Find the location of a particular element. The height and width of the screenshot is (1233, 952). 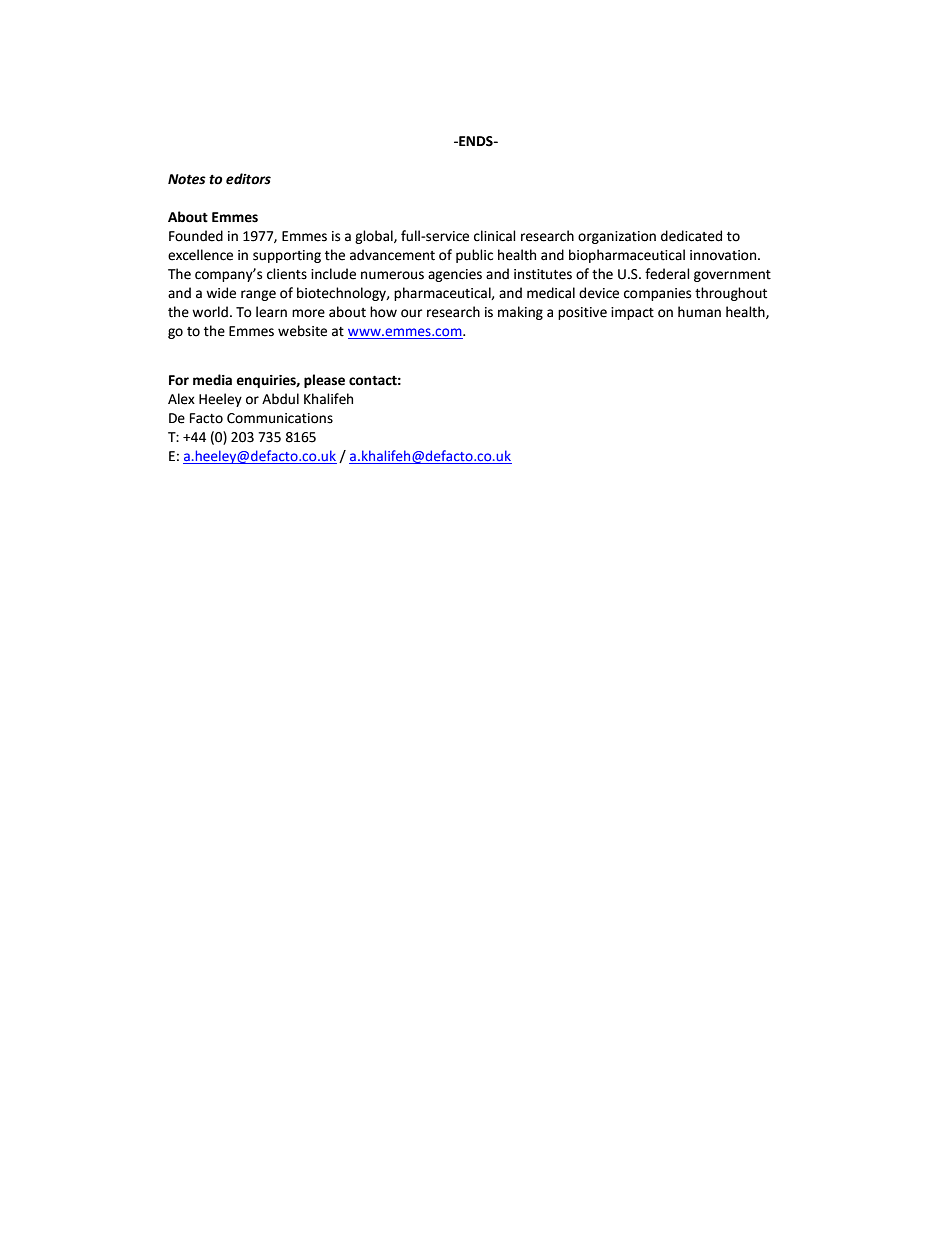

dedicated is located at coordinates (691, 236).
